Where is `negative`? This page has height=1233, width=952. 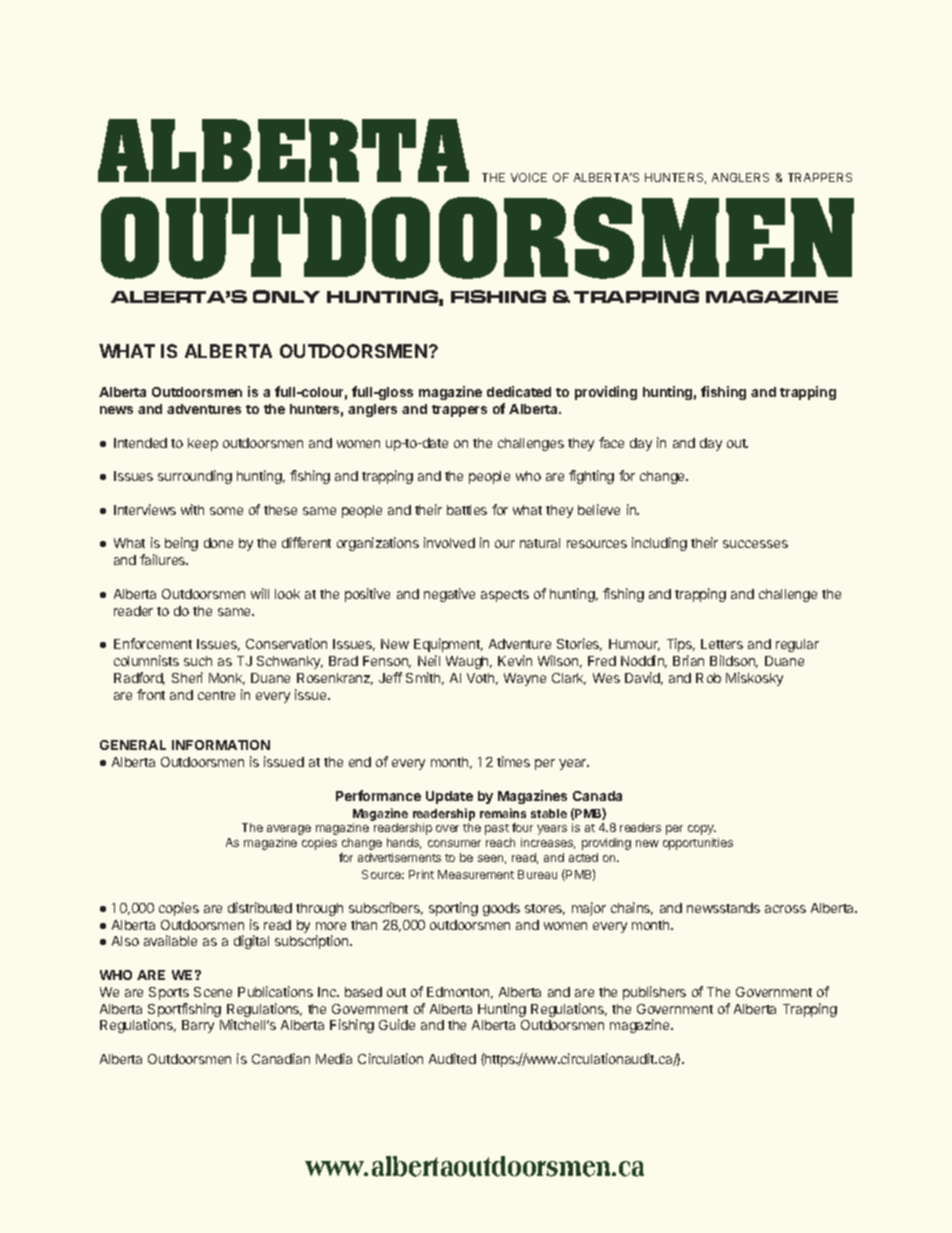 negative is located at coordinates (449, 595).
